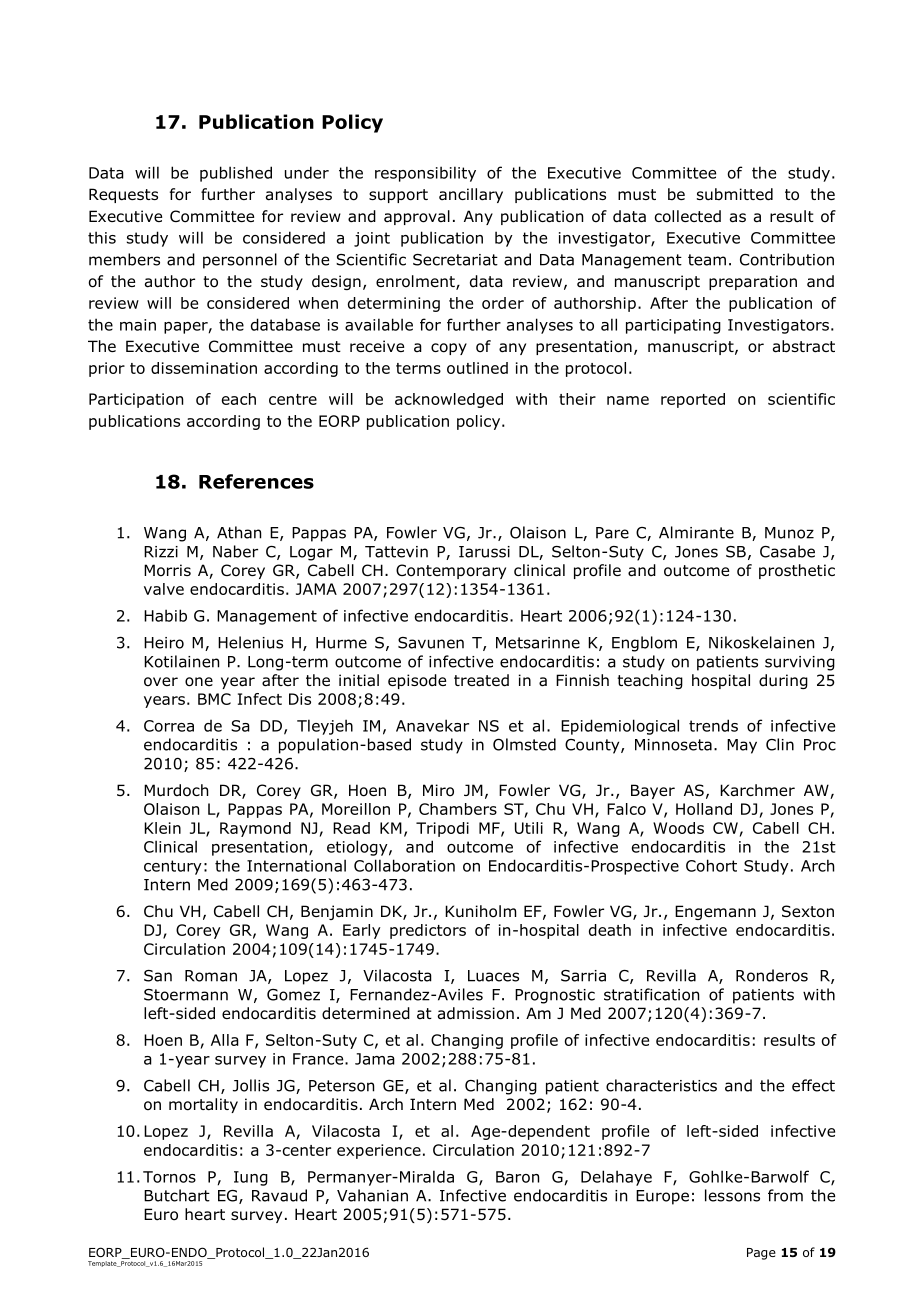  I want to click on ancillary, so click(471, 195).
